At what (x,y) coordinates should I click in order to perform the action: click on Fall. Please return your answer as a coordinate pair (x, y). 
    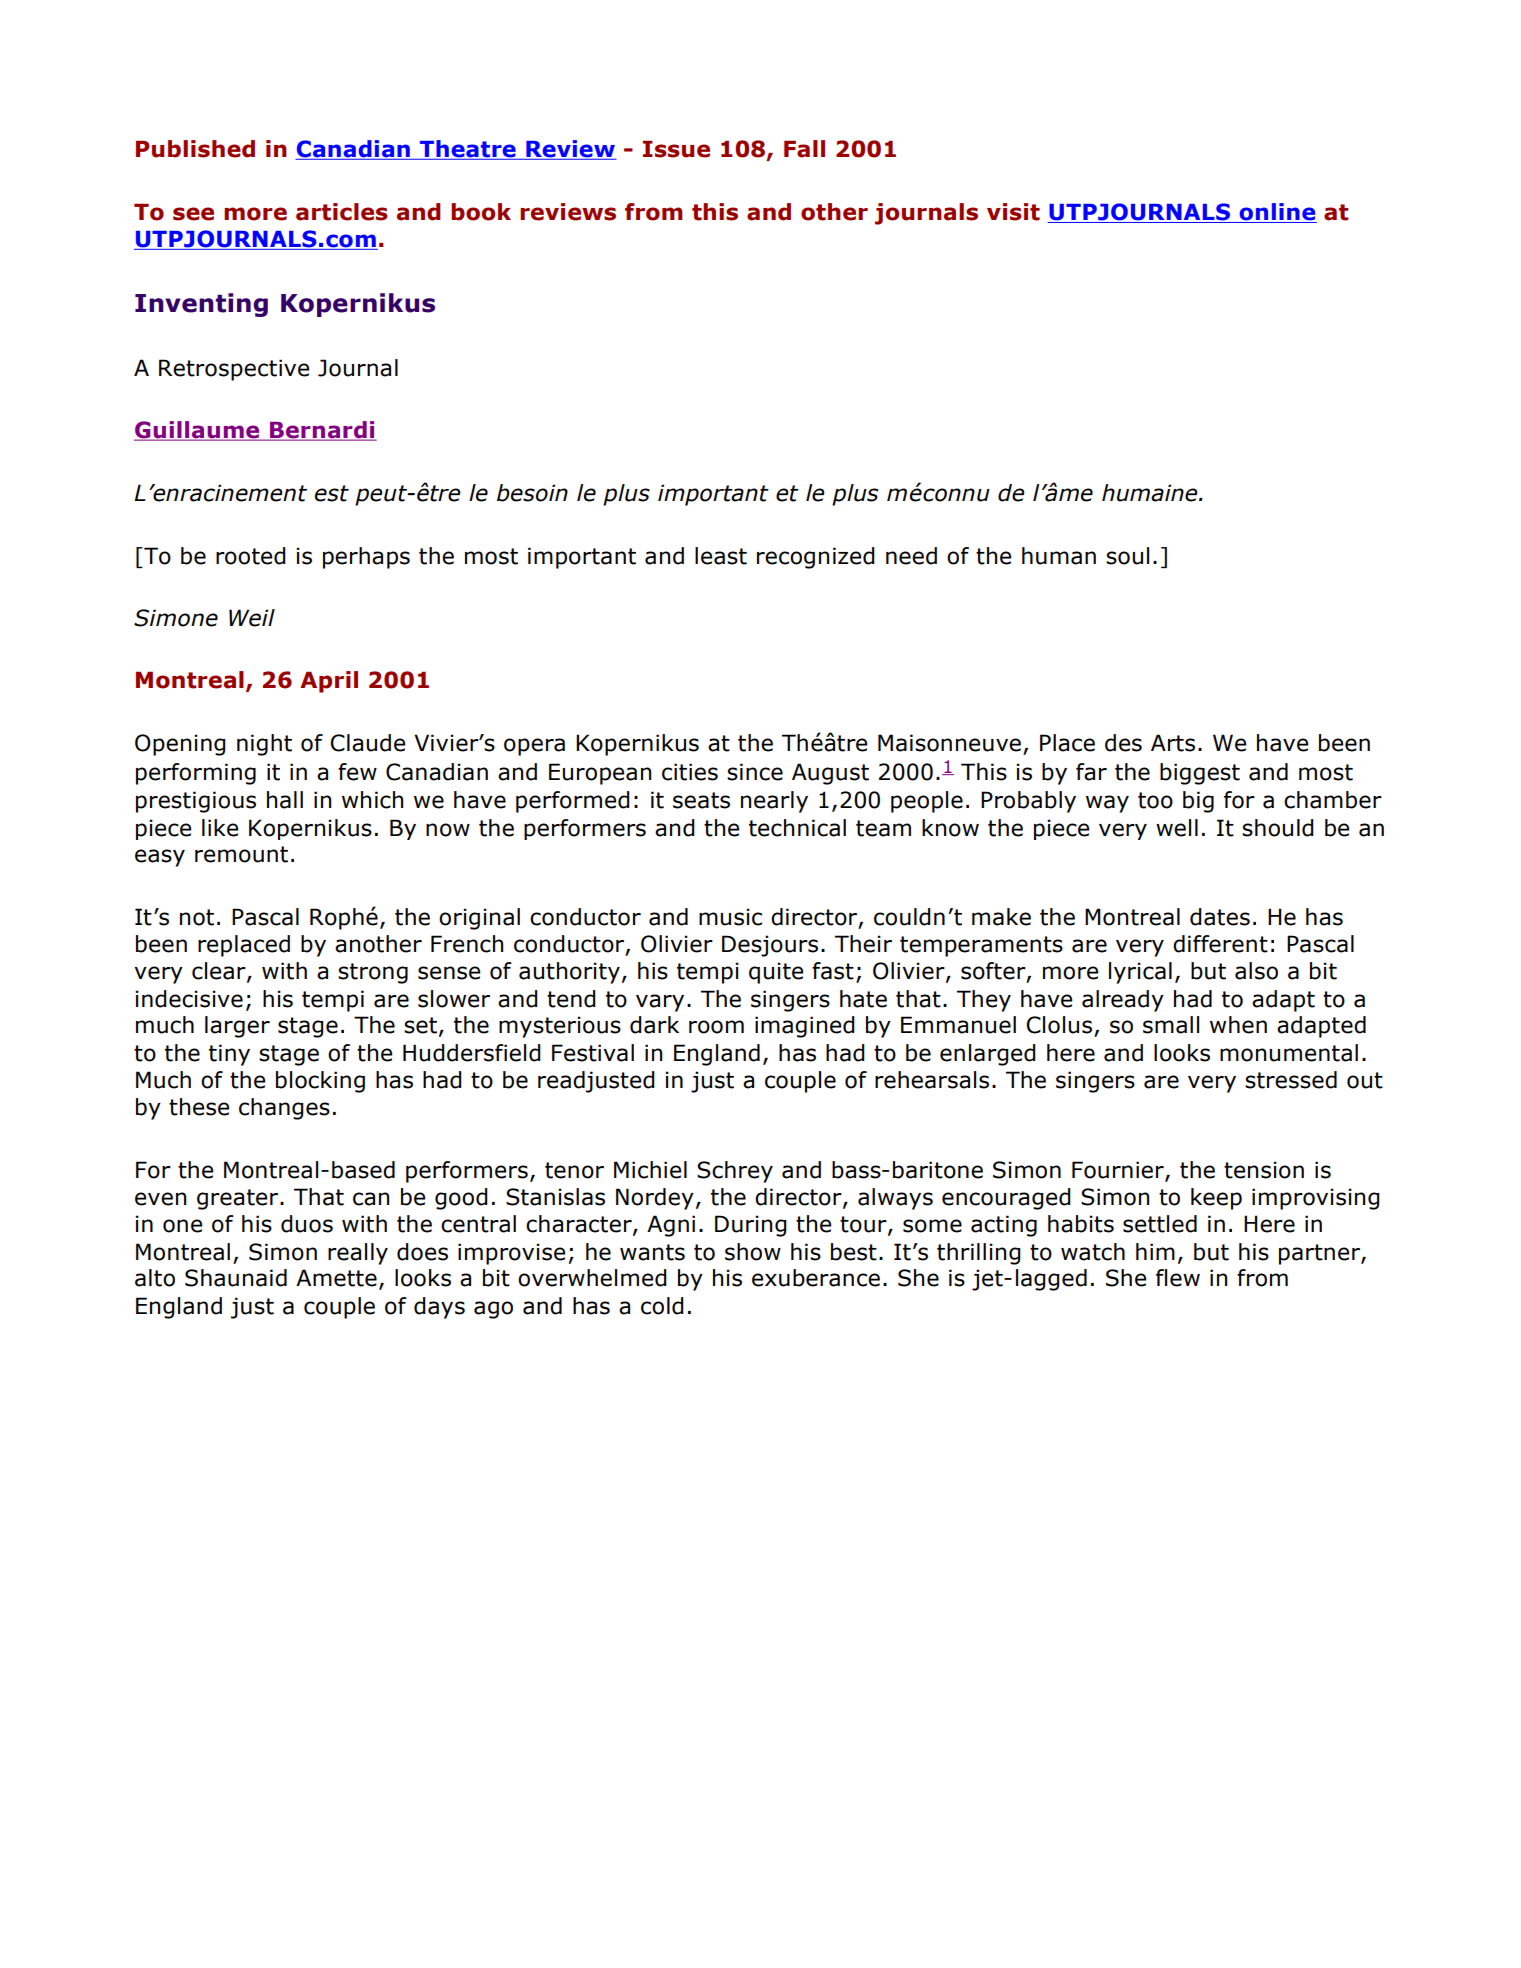
    Looking at the image, I should click on (804, 149).
